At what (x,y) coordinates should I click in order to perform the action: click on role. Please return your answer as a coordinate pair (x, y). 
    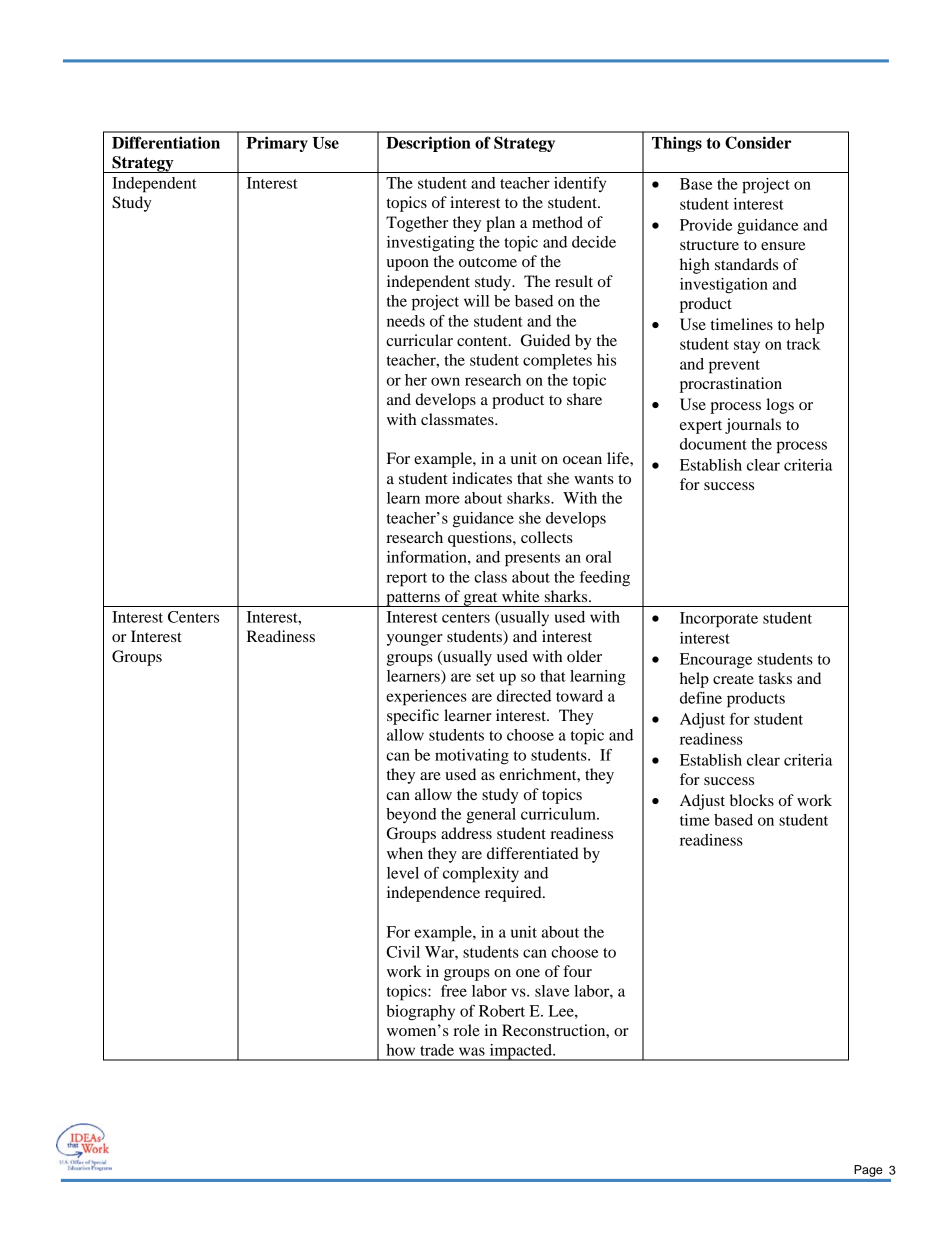
    Looking at the image, I should click on (466, 1030).
